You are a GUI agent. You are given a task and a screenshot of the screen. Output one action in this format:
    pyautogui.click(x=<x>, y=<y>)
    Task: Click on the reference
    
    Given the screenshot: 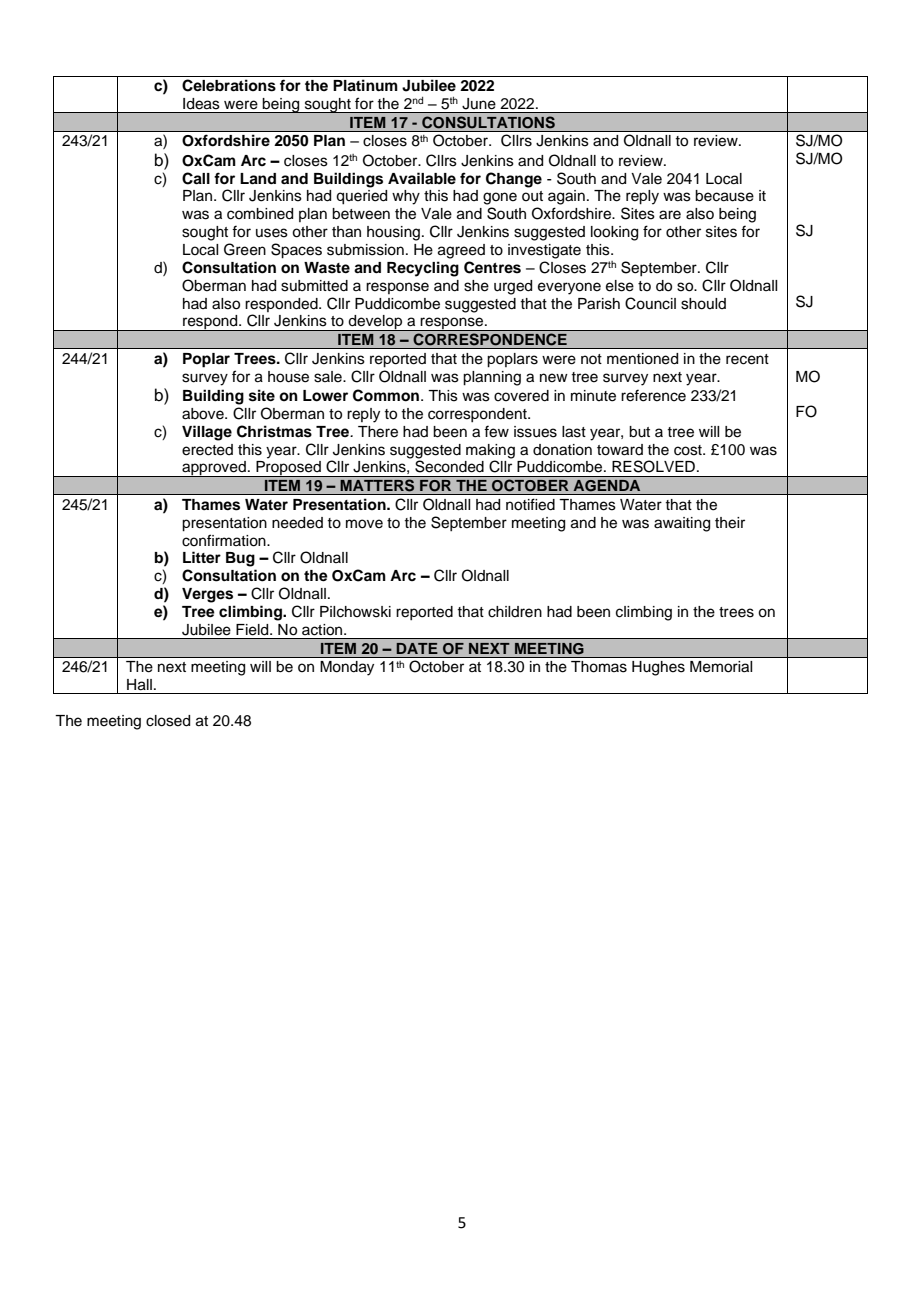 What is the action you would take?
    pyautogui.click(x=653, y=395)
